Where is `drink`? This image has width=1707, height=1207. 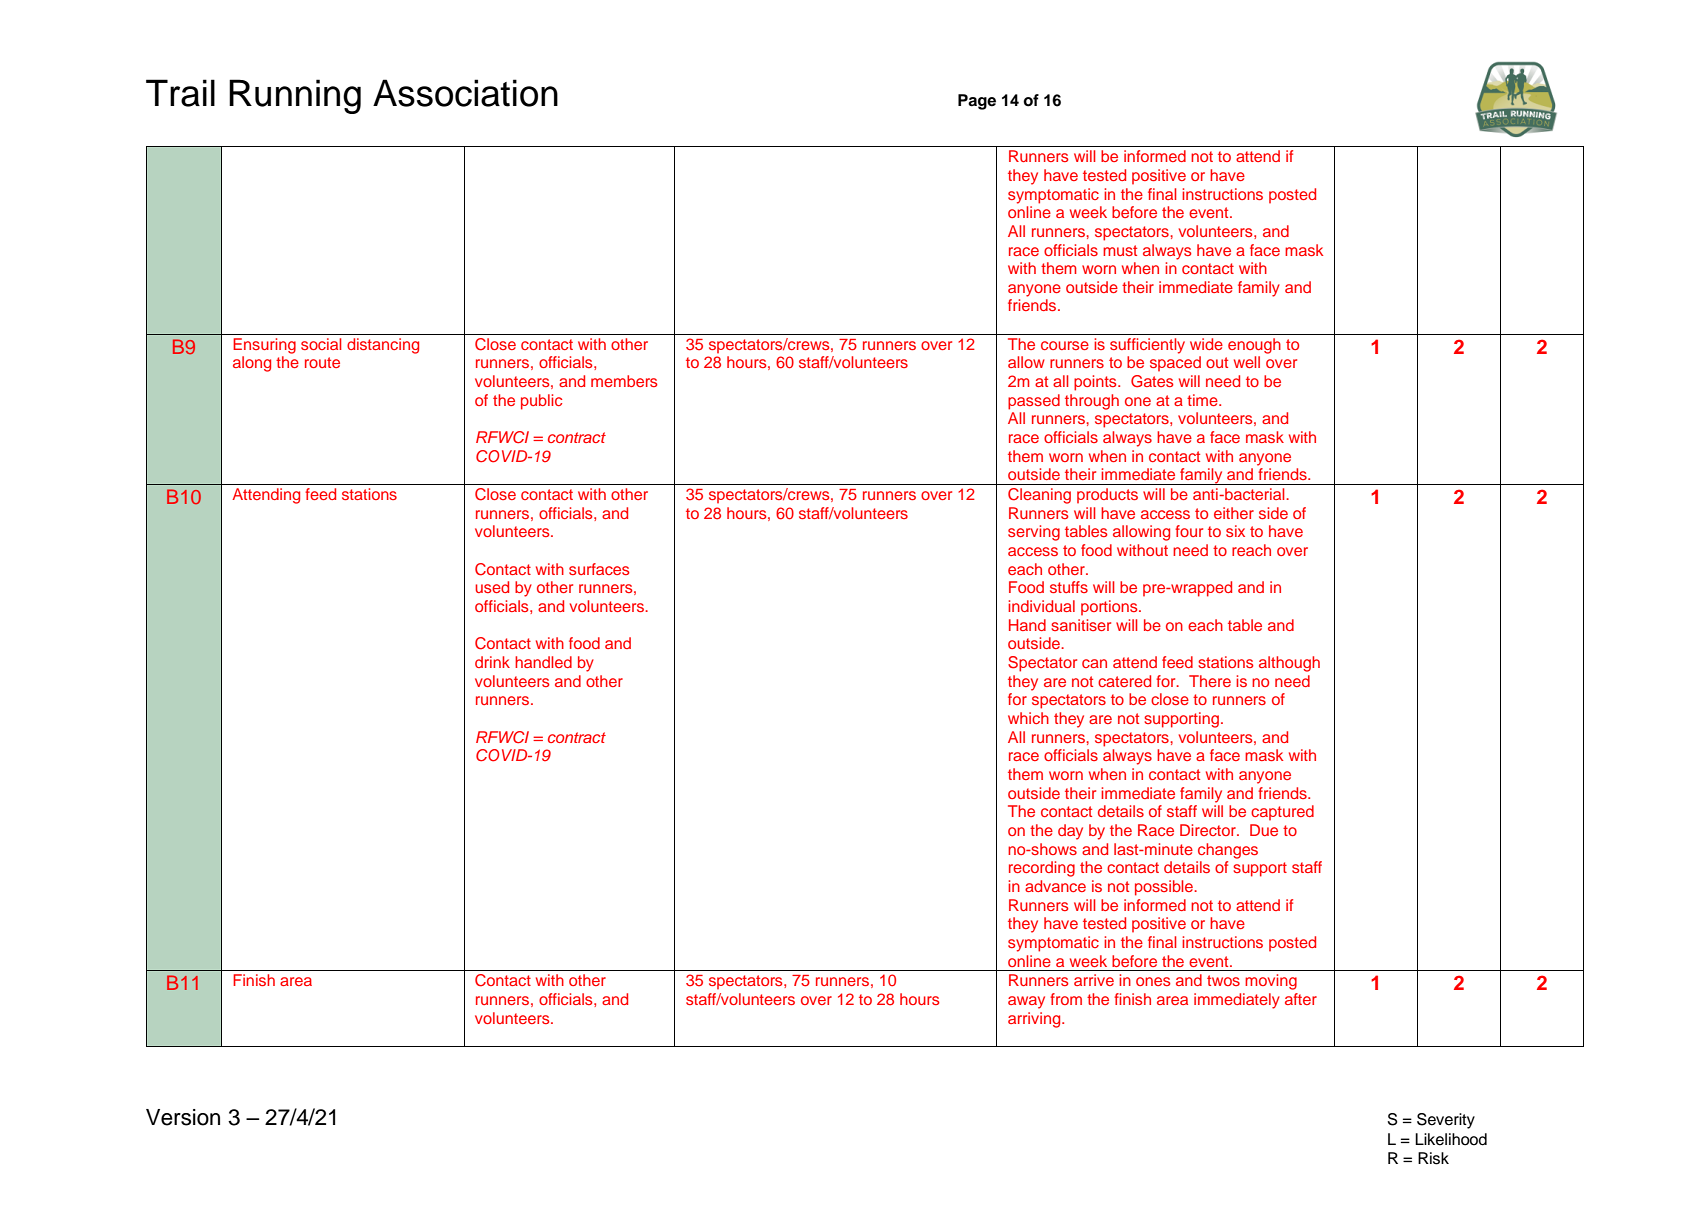
drink is located at coordinates (492, 662).
